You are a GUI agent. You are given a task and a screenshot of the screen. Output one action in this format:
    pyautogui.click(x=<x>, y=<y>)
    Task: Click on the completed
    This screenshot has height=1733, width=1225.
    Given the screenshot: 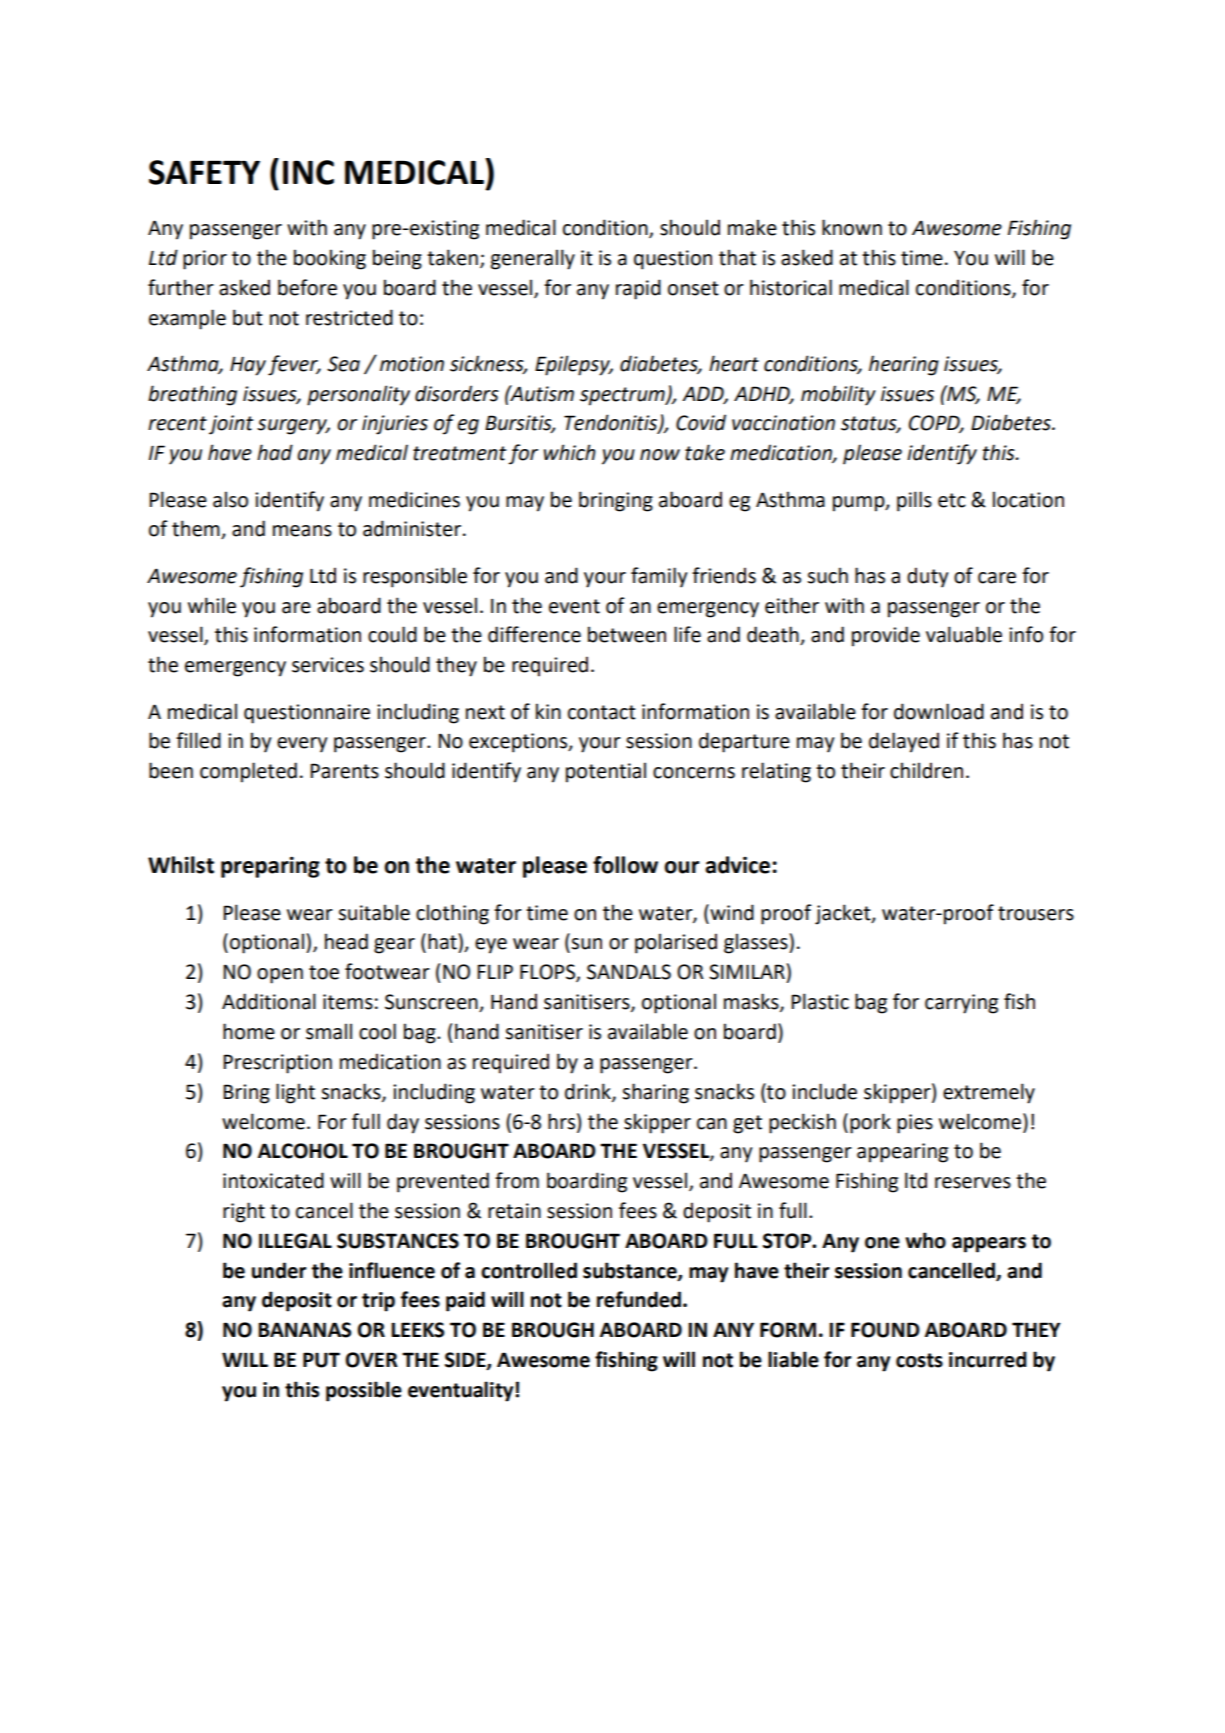 What is the action you would take?
    pyautogui.click(x=248, y=772)
